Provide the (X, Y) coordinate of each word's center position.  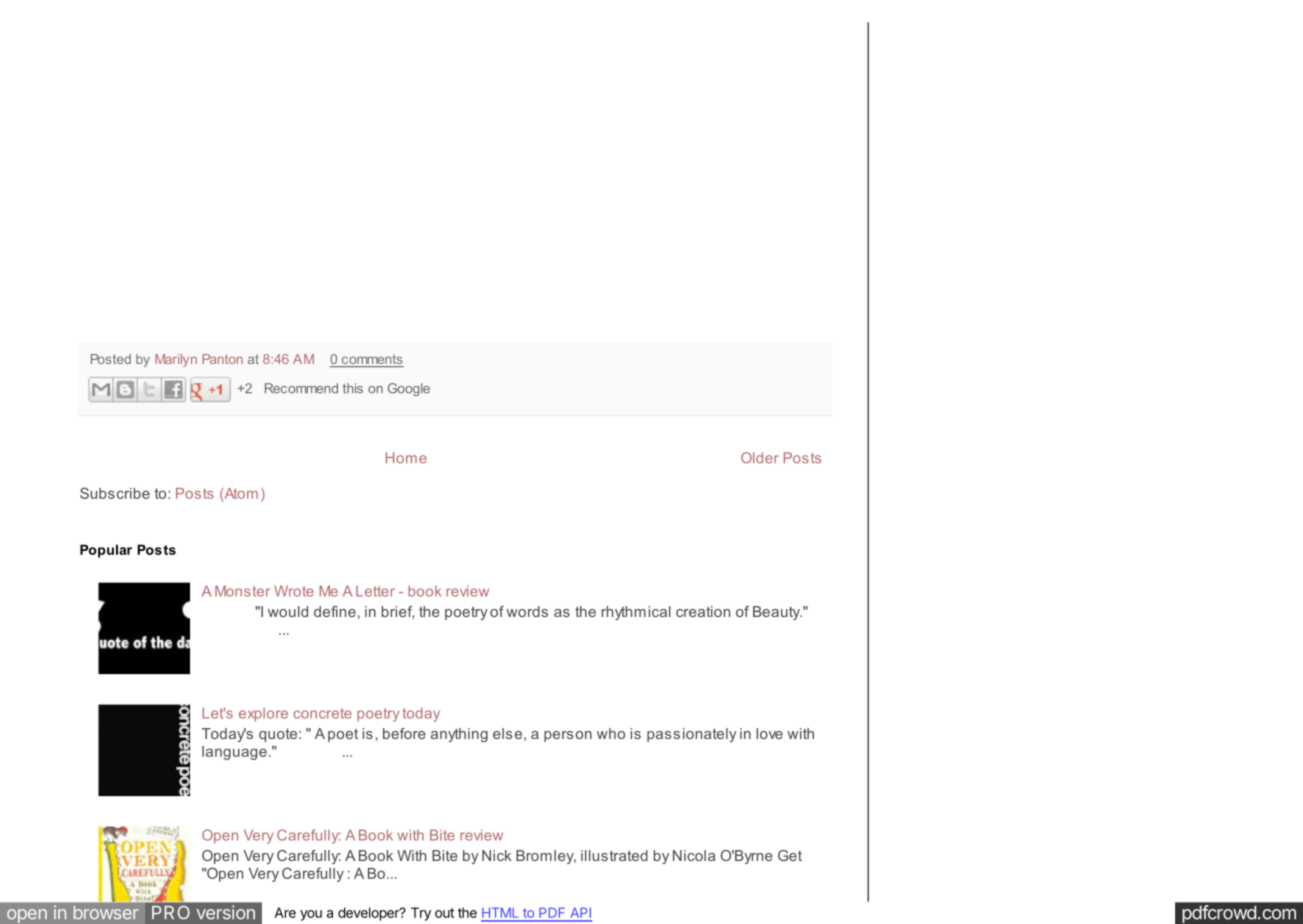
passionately (692, 735)
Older (760, 458)
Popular (106, 551)
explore (263, 715)
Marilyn (176, 360)
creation (703, 611)
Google (409, 389)
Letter (375, 591)
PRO (171, 912)
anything (459, 735)
